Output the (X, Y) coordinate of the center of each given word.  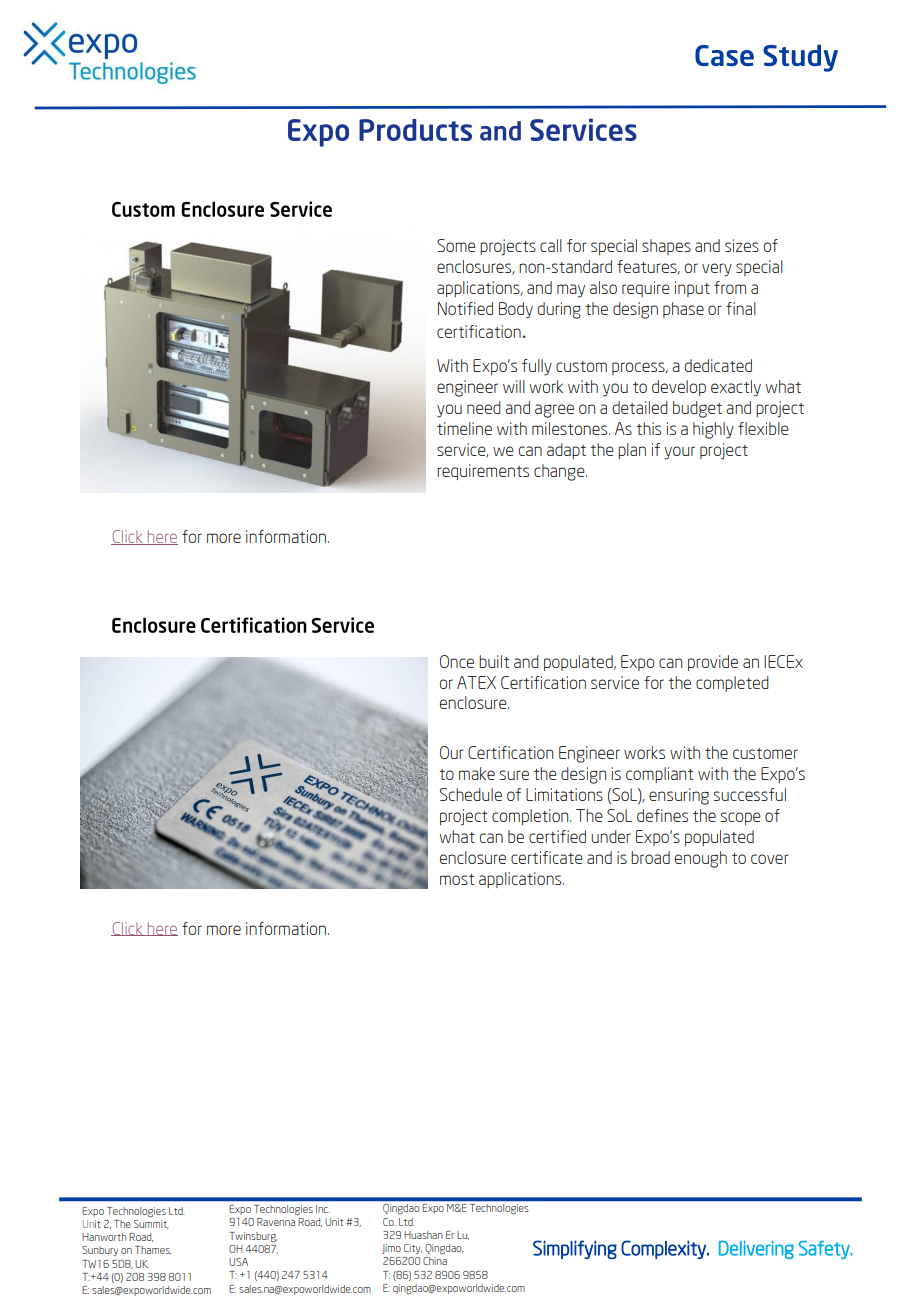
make (477, 773)
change (560, 472)
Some (456, 245)
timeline (464, 428)
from (730, 287)
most (457, 879)
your (679, 453)
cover (770, 859)
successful (750, 794)
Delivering (756, 1250)
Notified (465, 308)
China (435, 1261)
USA (238, 1262)
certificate (547, 857)
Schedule (471, 794)
